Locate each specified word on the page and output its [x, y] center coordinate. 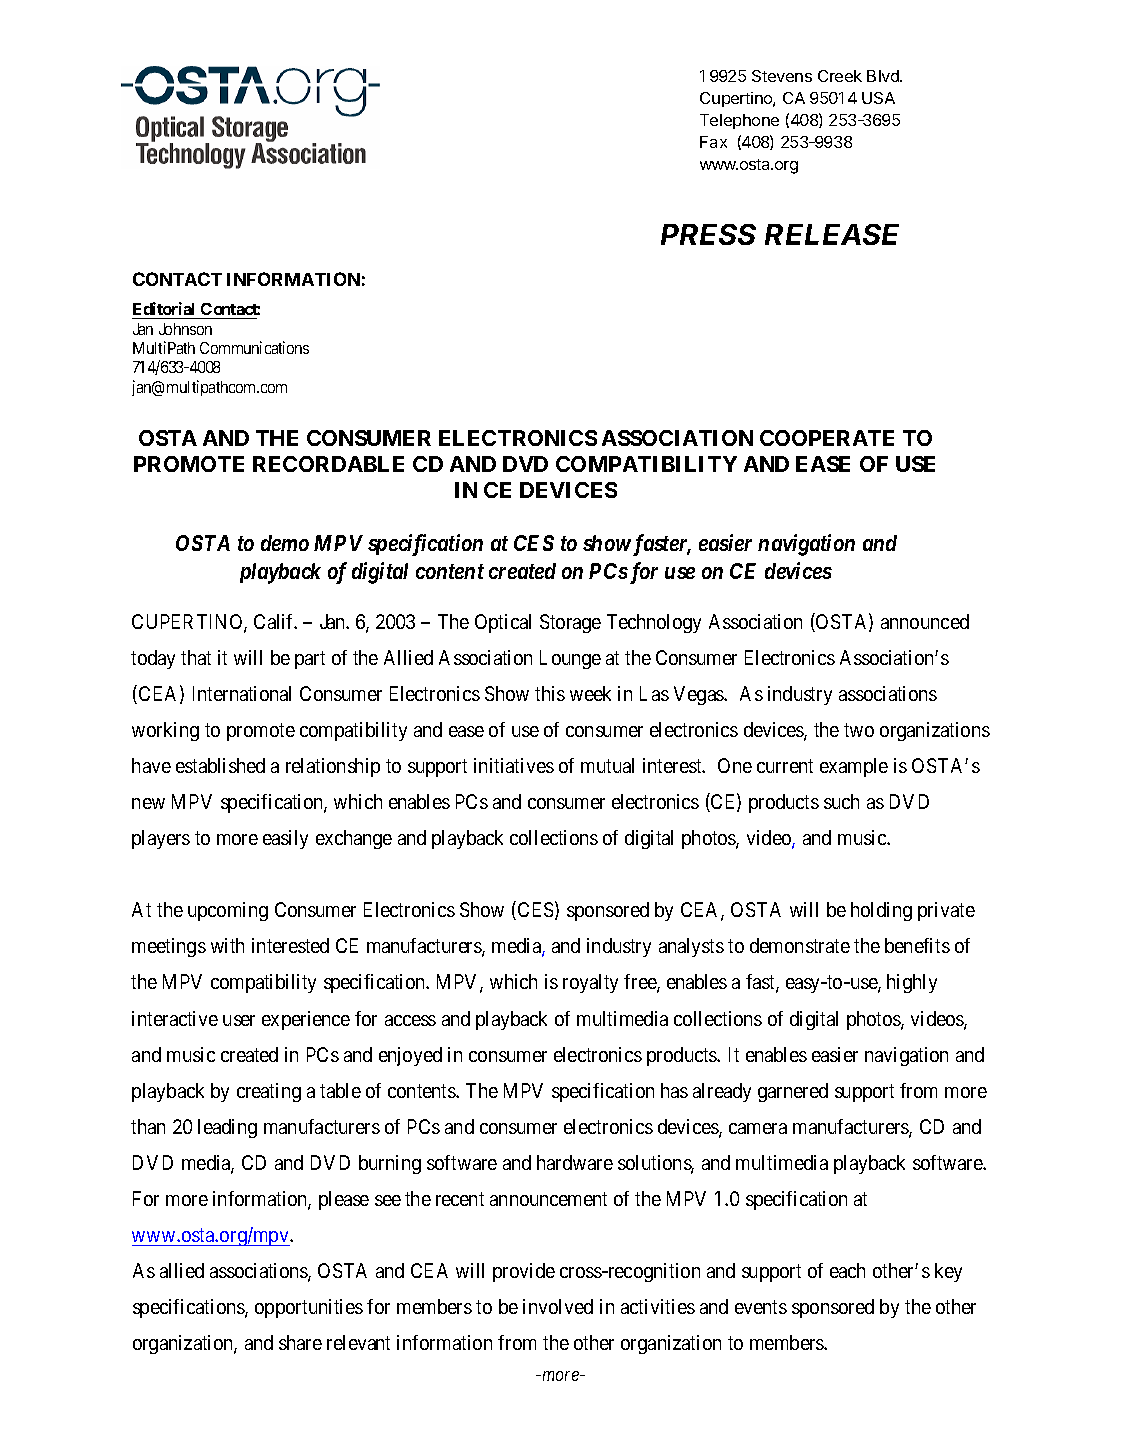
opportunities [309, 1308]
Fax [713, 142]
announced [925, 621]
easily [285, 839]
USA [878, 98]
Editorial [165, 310]
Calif [275, 621]
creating [269, 1092]
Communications [254, 347]
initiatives [514, 765]
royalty [590, 983]
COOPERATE [827, 438]
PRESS [708, 234]
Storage [570, 623]
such [841, 801]
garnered [793, 1092]
